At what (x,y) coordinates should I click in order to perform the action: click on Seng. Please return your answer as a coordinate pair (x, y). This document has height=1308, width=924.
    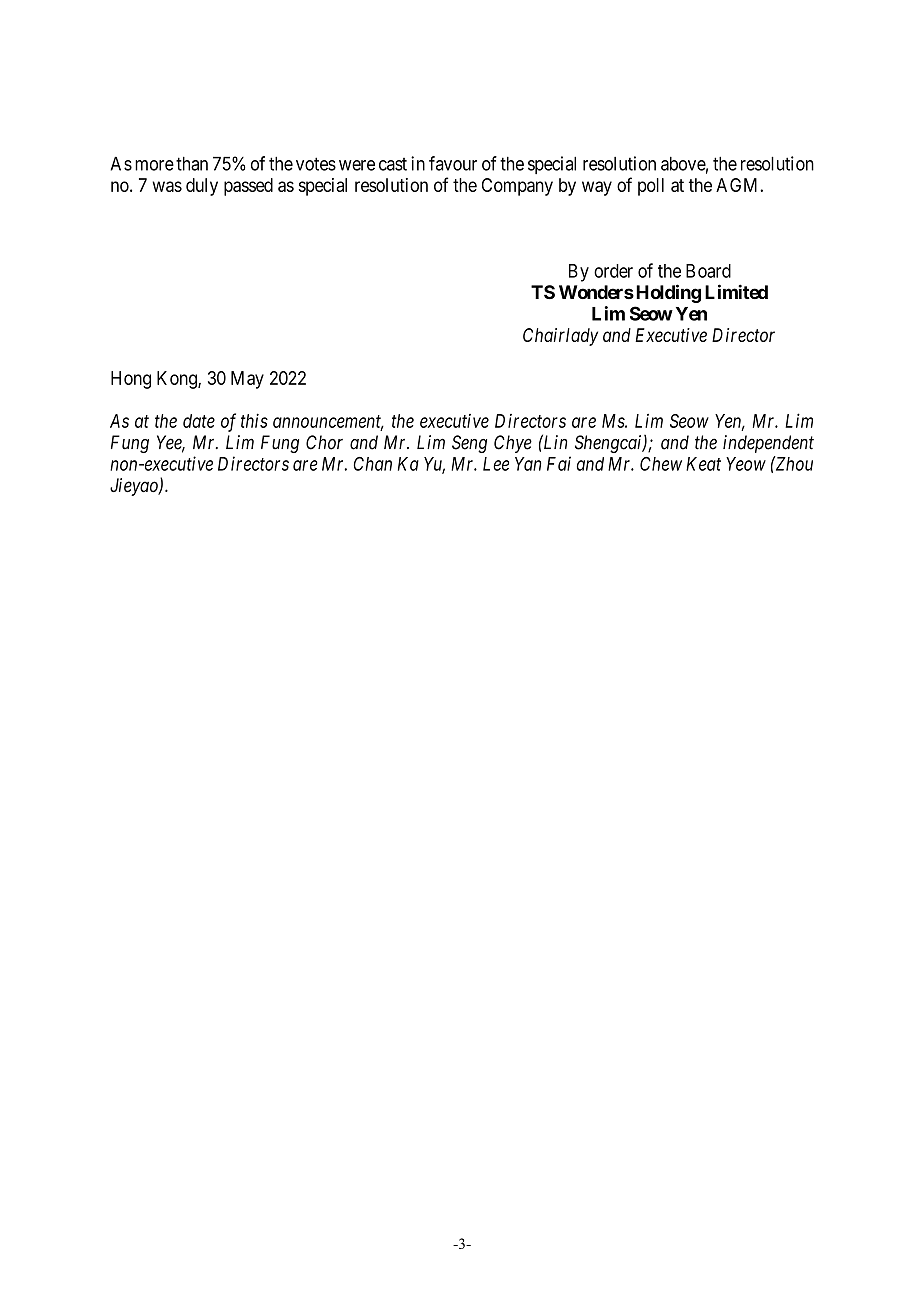
    Looking at the image, I should click on (469, 444).
